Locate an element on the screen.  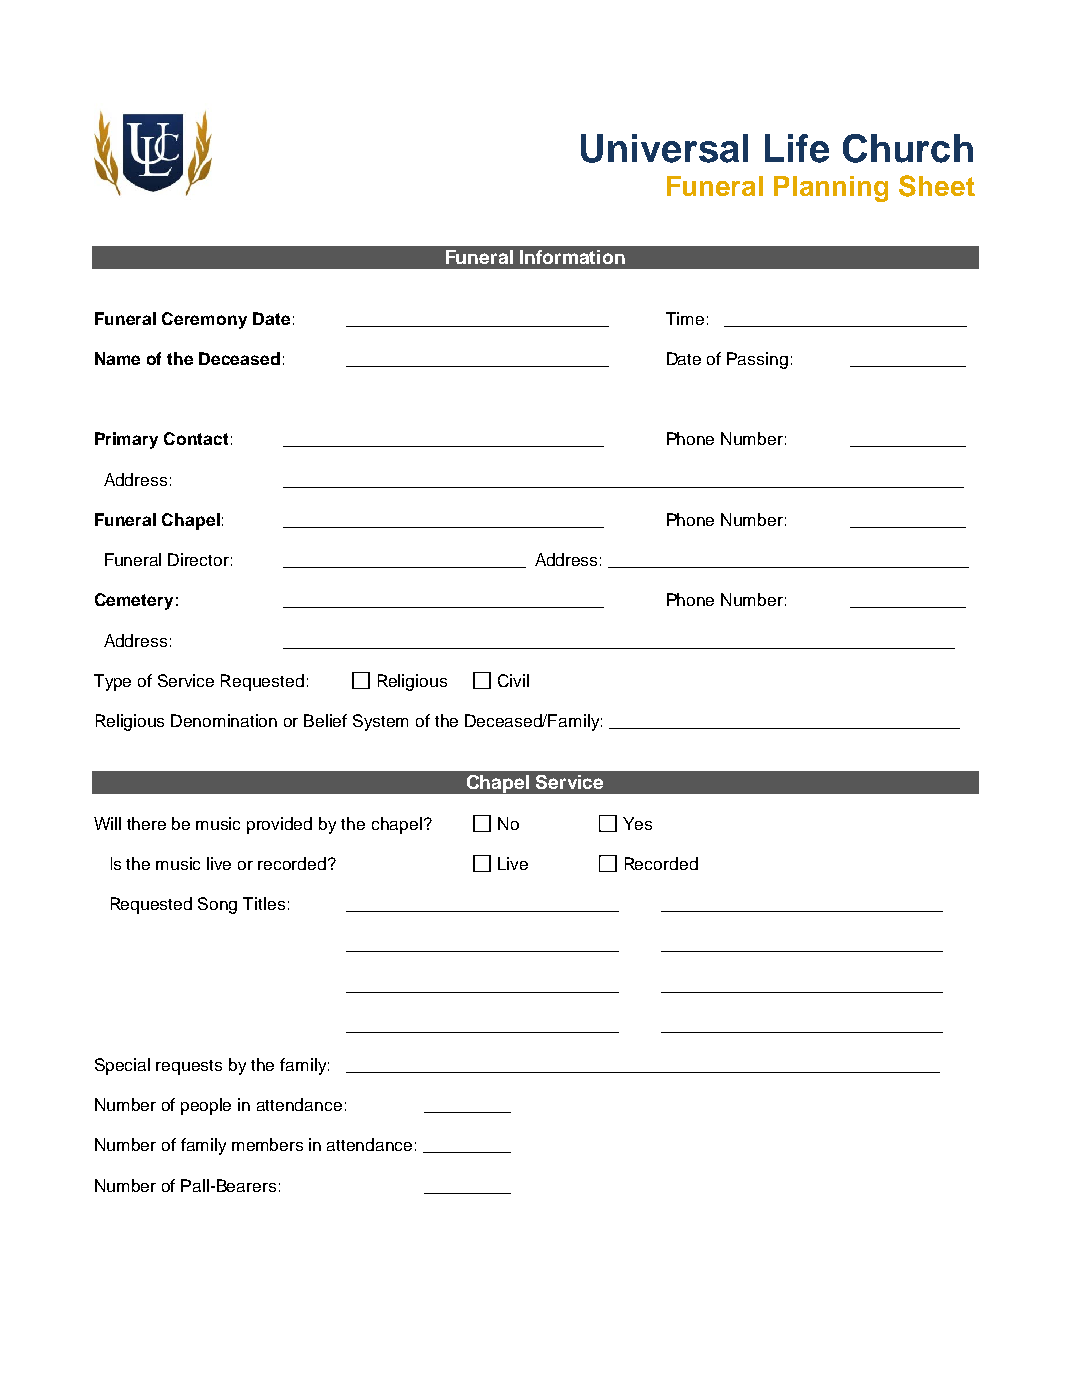
Information is located at coordinates (572, 257).
